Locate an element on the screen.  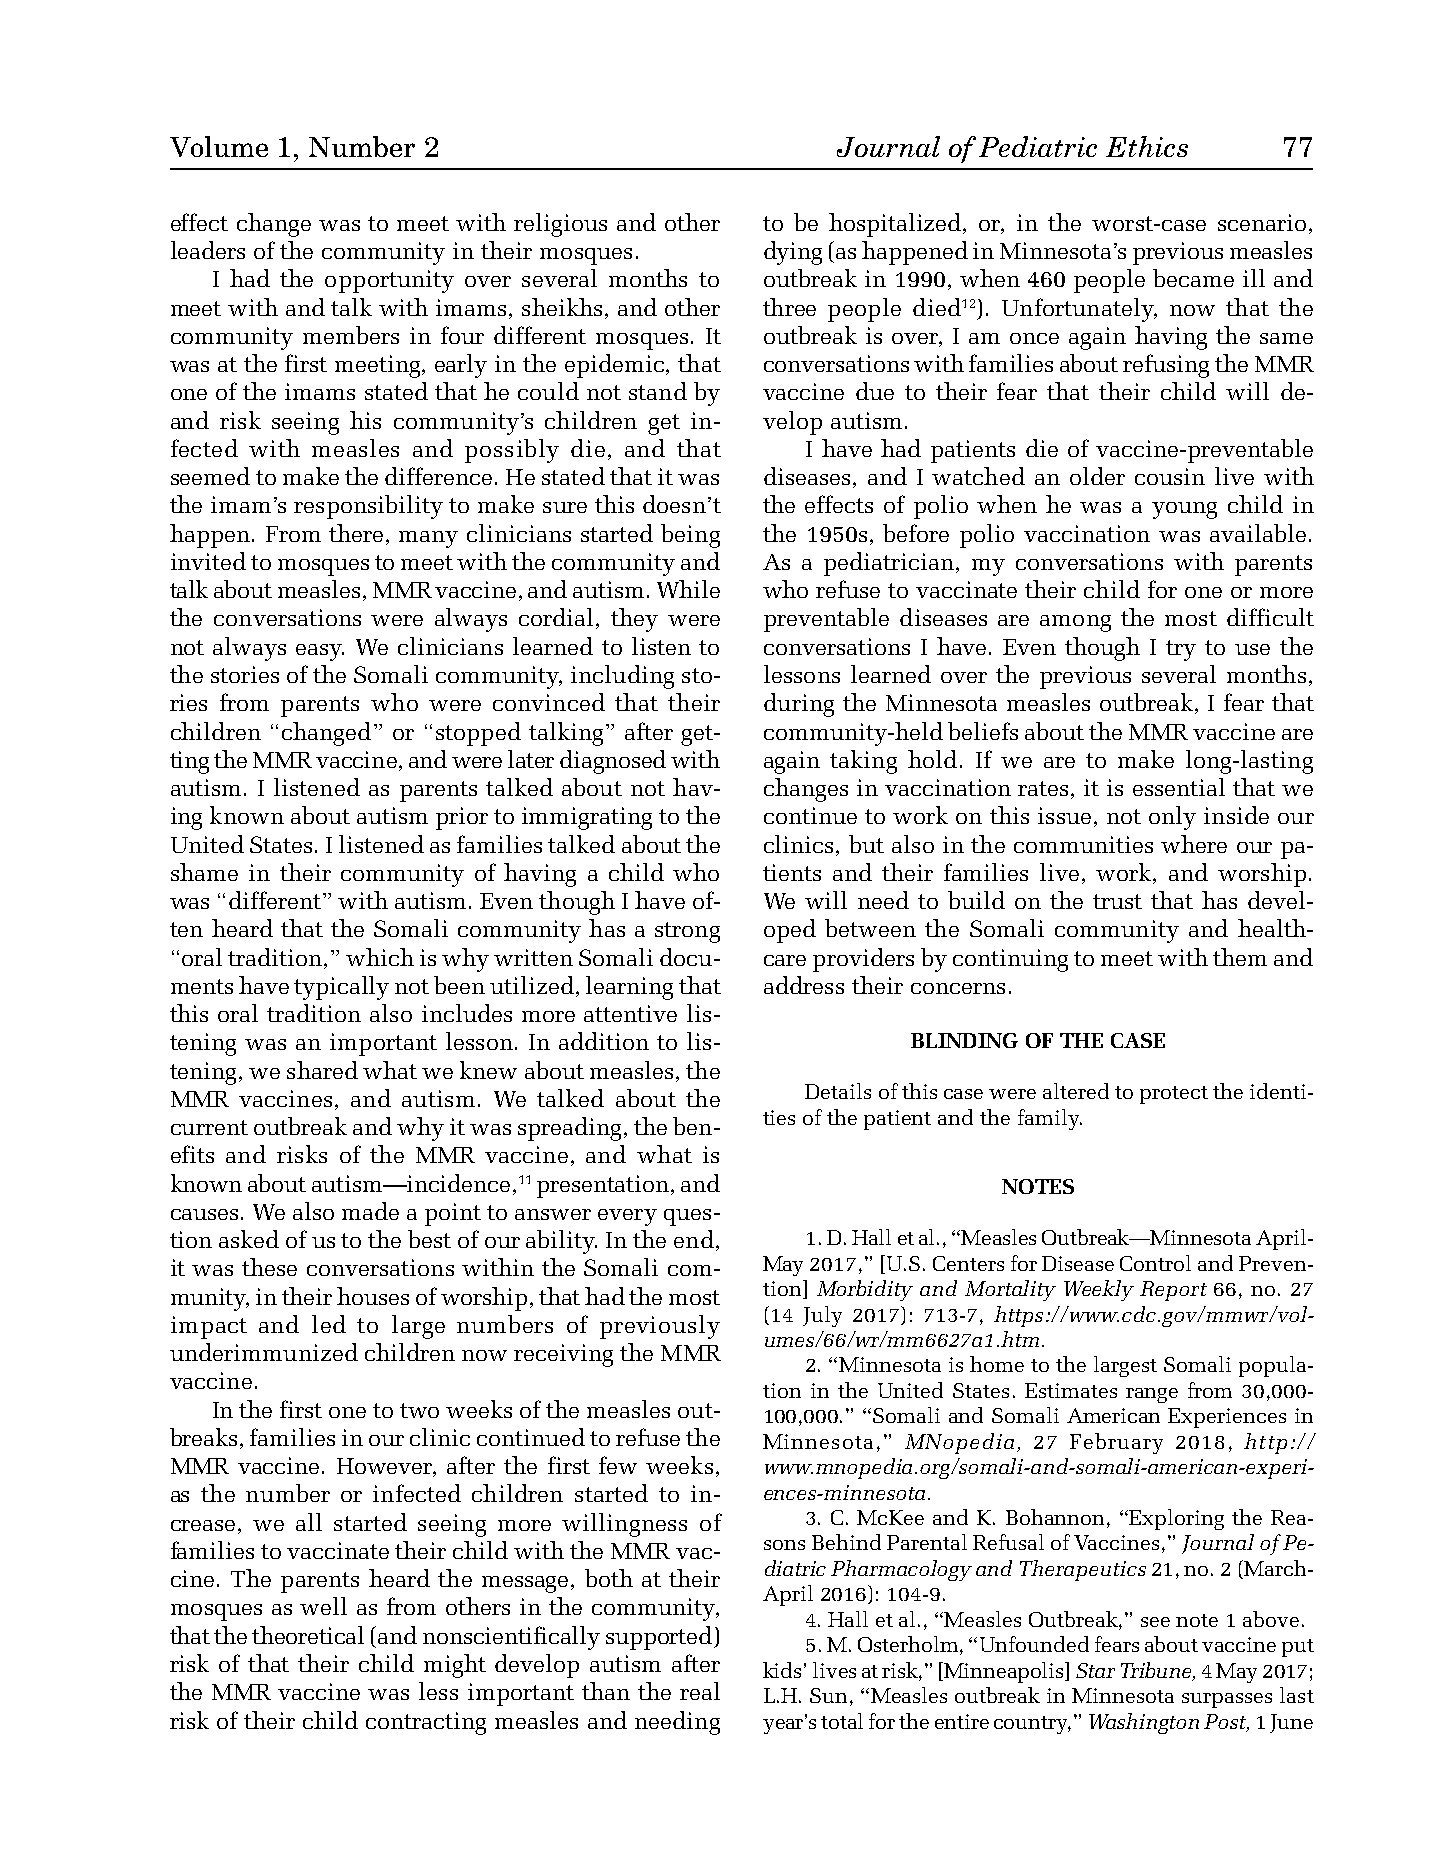
While is located at coordinates (688, 589).
